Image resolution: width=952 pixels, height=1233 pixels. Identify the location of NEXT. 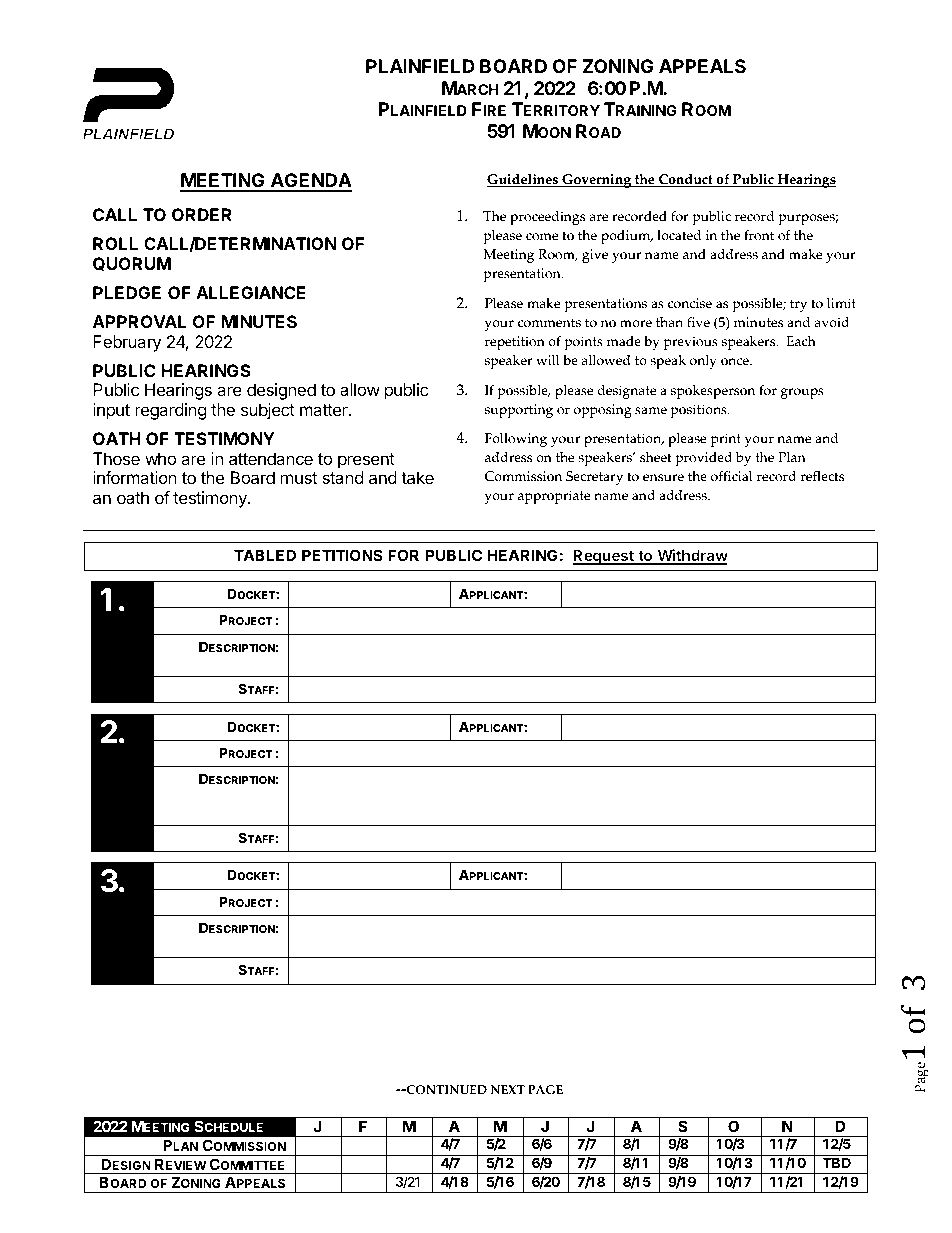
(508, 1089).
